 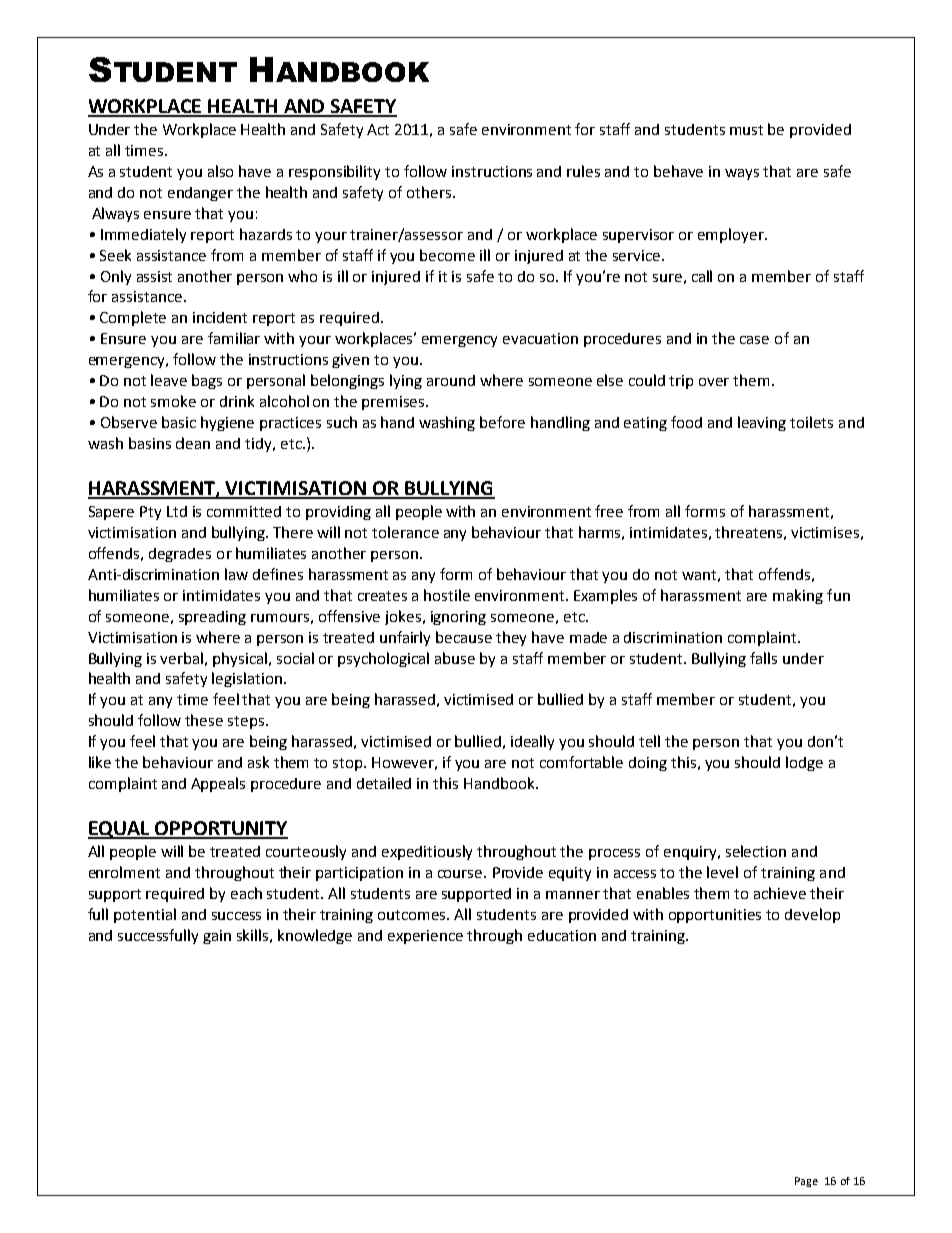 I want to click on must, so click(x=746, y=130).
